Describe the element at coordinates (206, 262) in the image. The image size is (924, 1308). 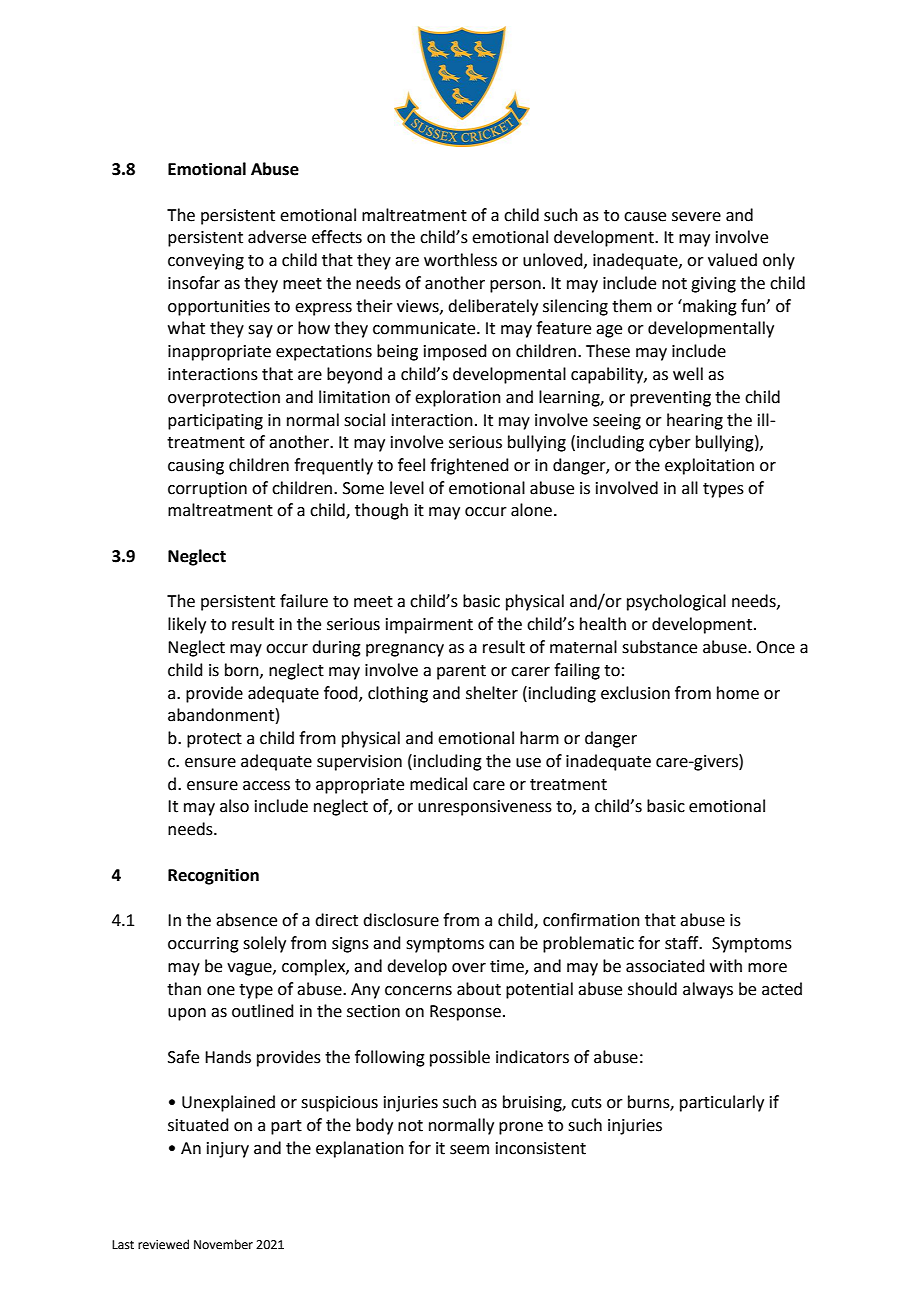
I see `conveying` at that location.
